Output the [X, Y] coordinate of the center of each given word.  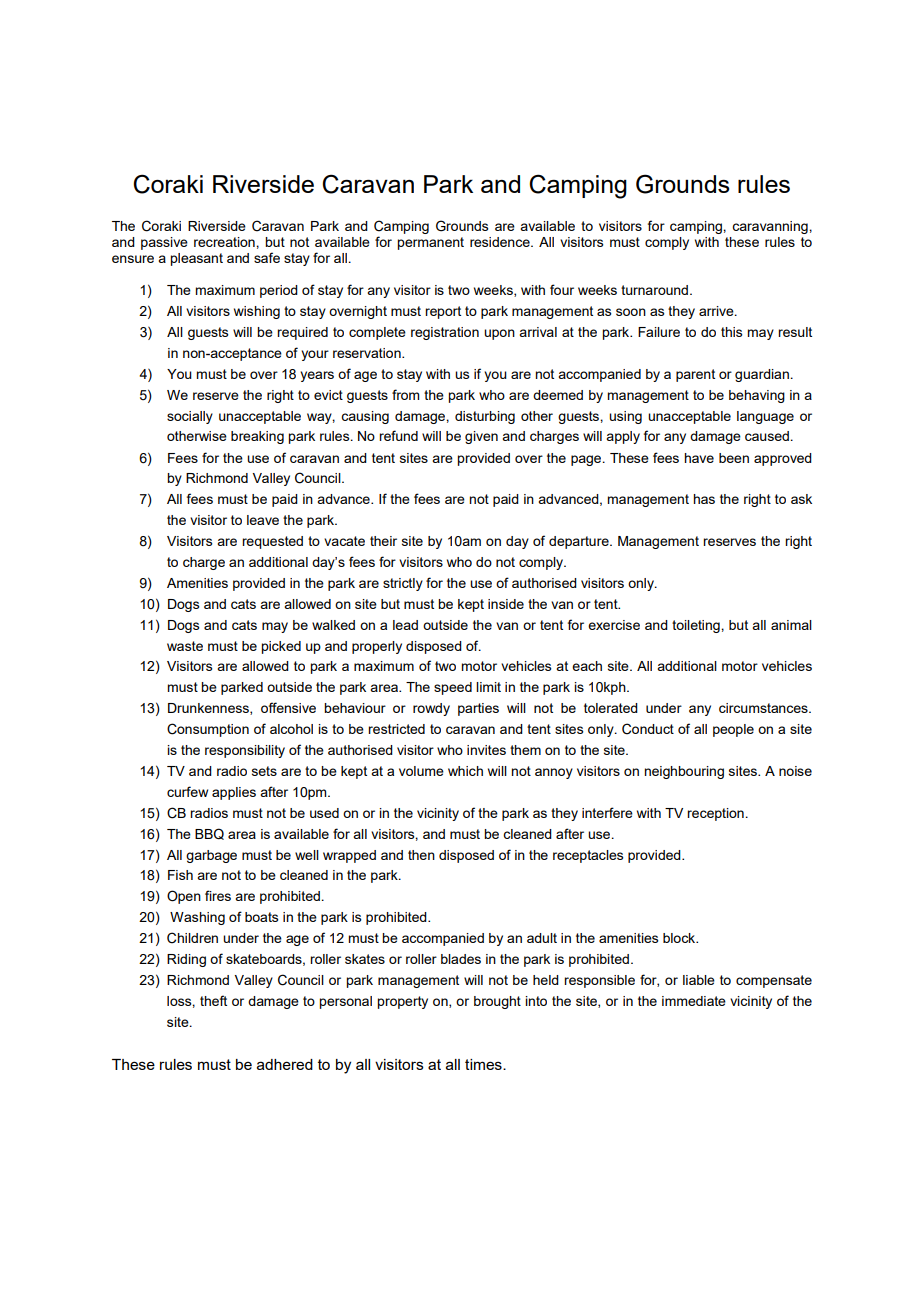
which [465, 771]
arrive [717, 311]
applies [234, 793]
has [704, 499]
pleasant [196, 259]
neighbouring [684, 772]
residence [501, 242]
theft [213, 1000]
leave [263, 520]
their [383, 541]
